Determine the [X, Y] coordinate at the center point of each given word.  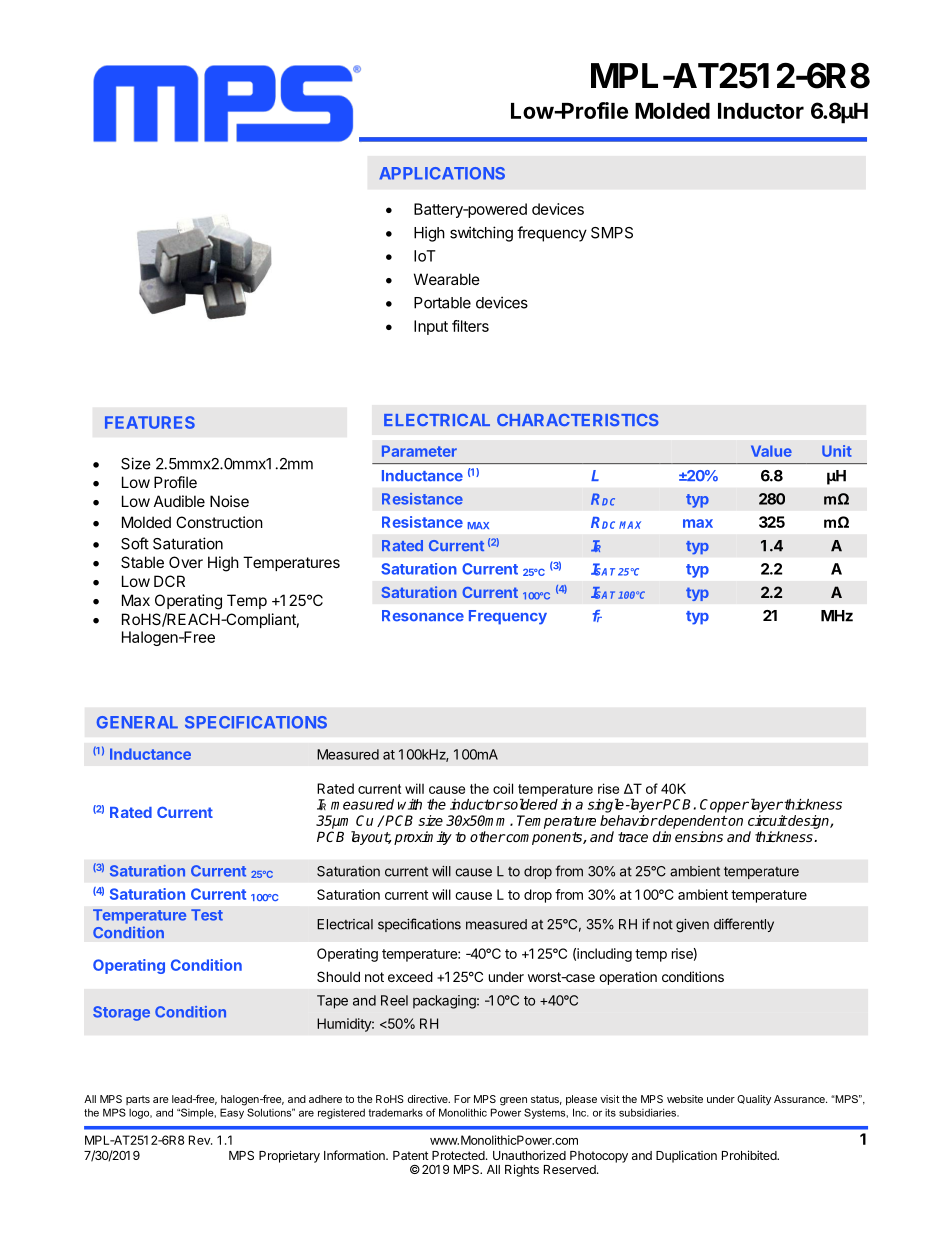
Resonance [423, 616]
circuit [767, 820]
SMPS [612, 233]
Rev [200, 1140]
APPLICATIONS [442, 173]
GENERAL [137, 722]
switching [481, 234]
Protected [459, 1155]
